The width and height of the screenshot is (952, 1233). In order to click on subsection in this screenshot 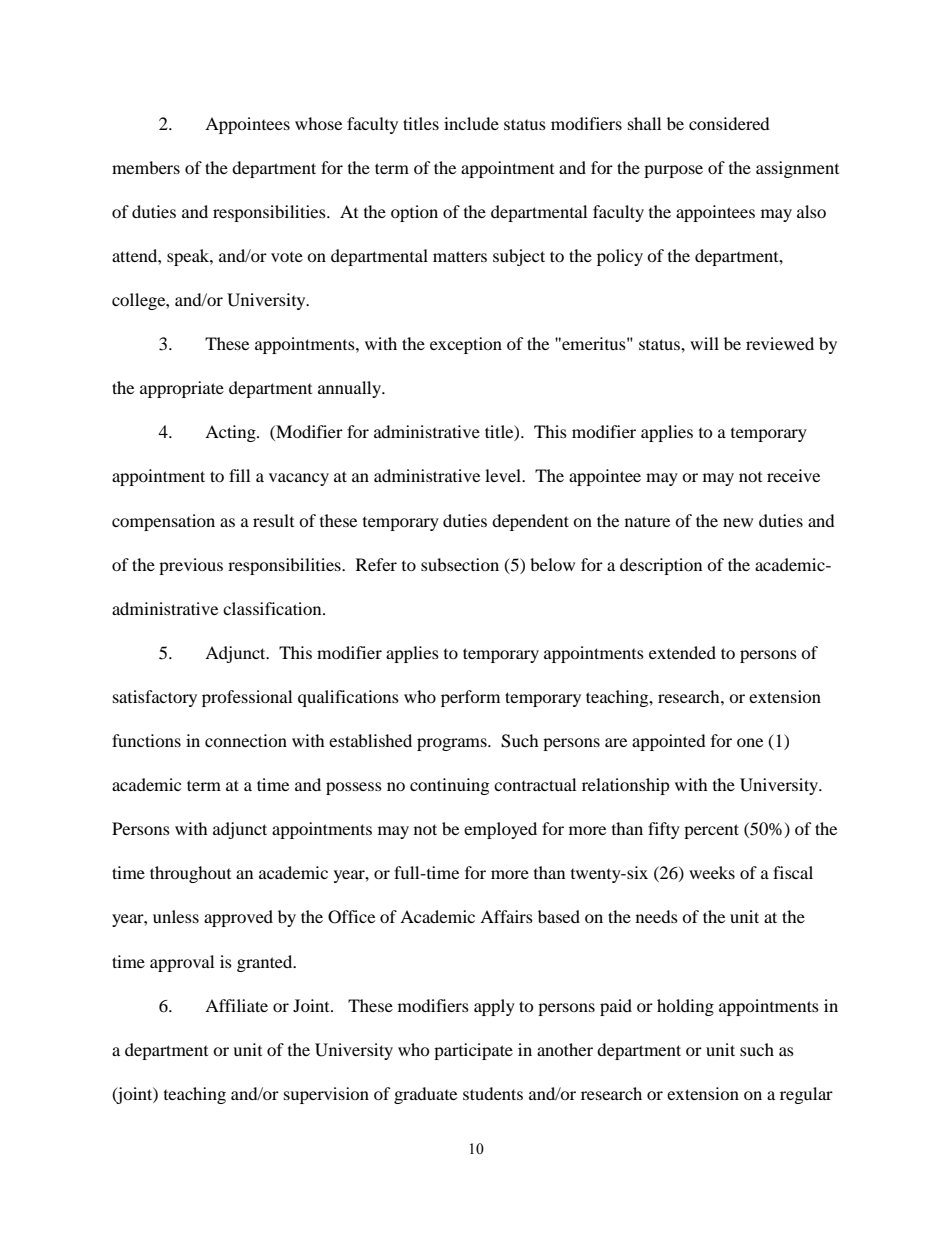, I will do `click(460, 564)`.
